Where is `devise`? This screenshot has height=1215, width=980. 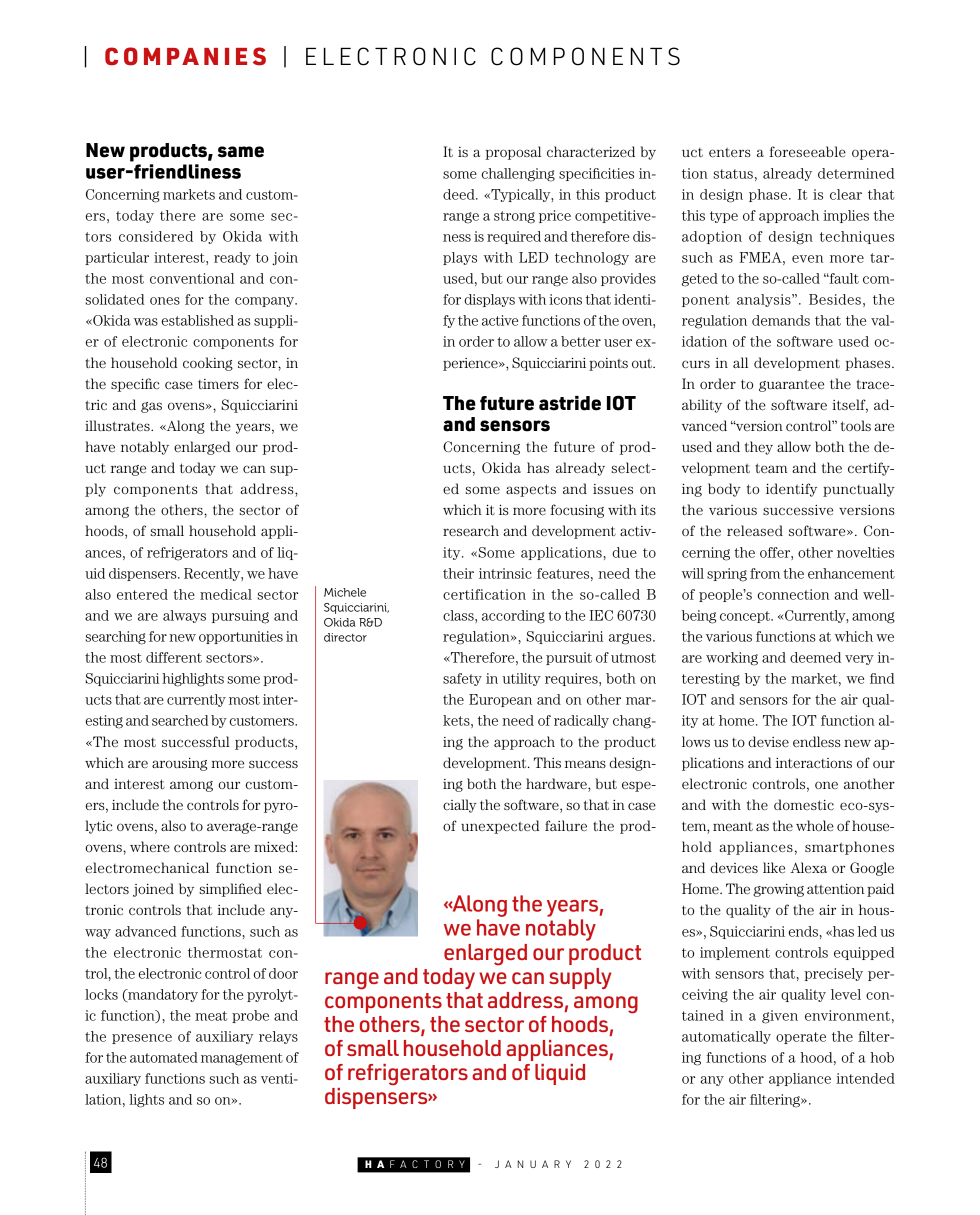
devise is located at coordinates (768, 741).
